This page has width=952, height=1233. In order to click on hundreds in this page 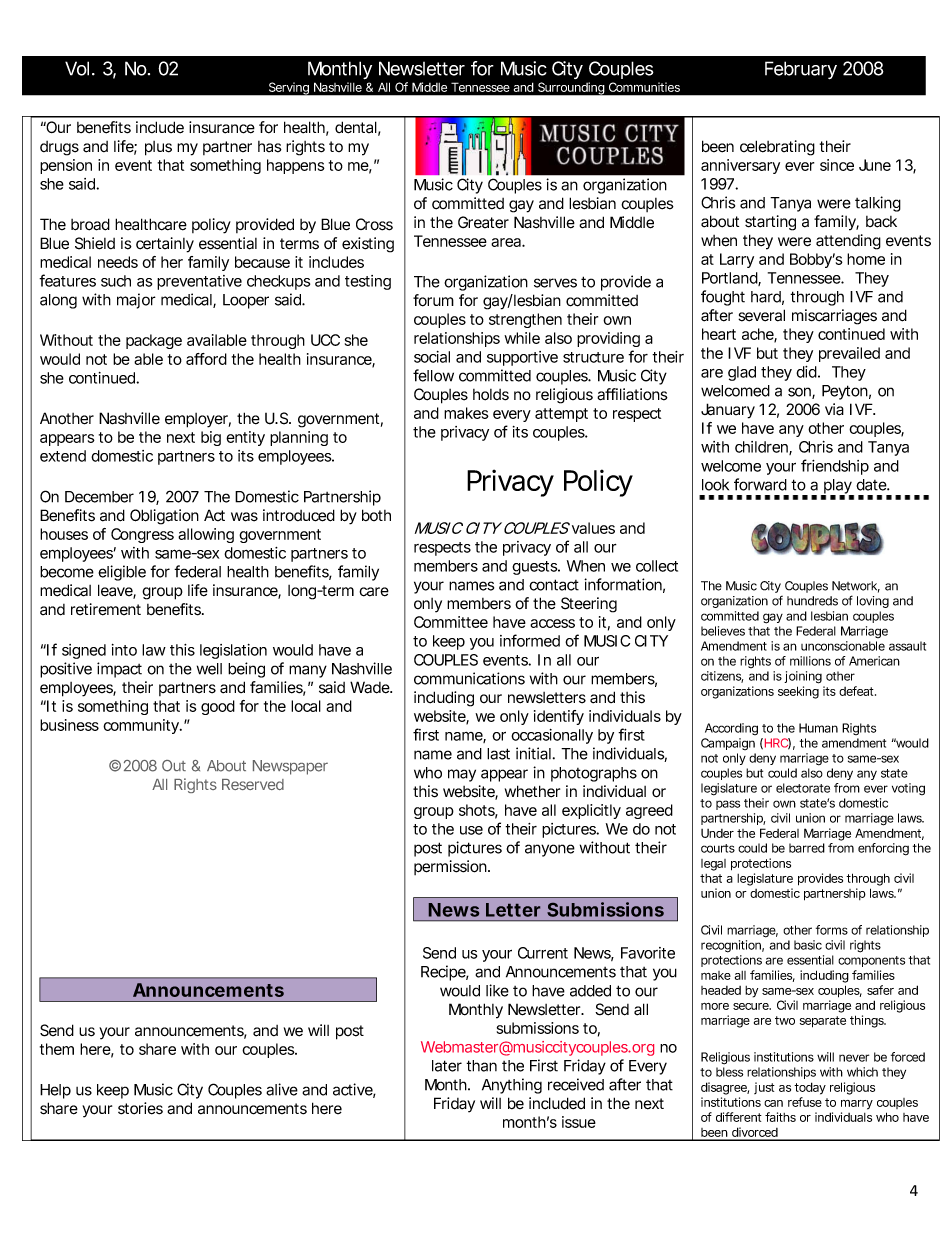, I will do `click(812, 601)`.
